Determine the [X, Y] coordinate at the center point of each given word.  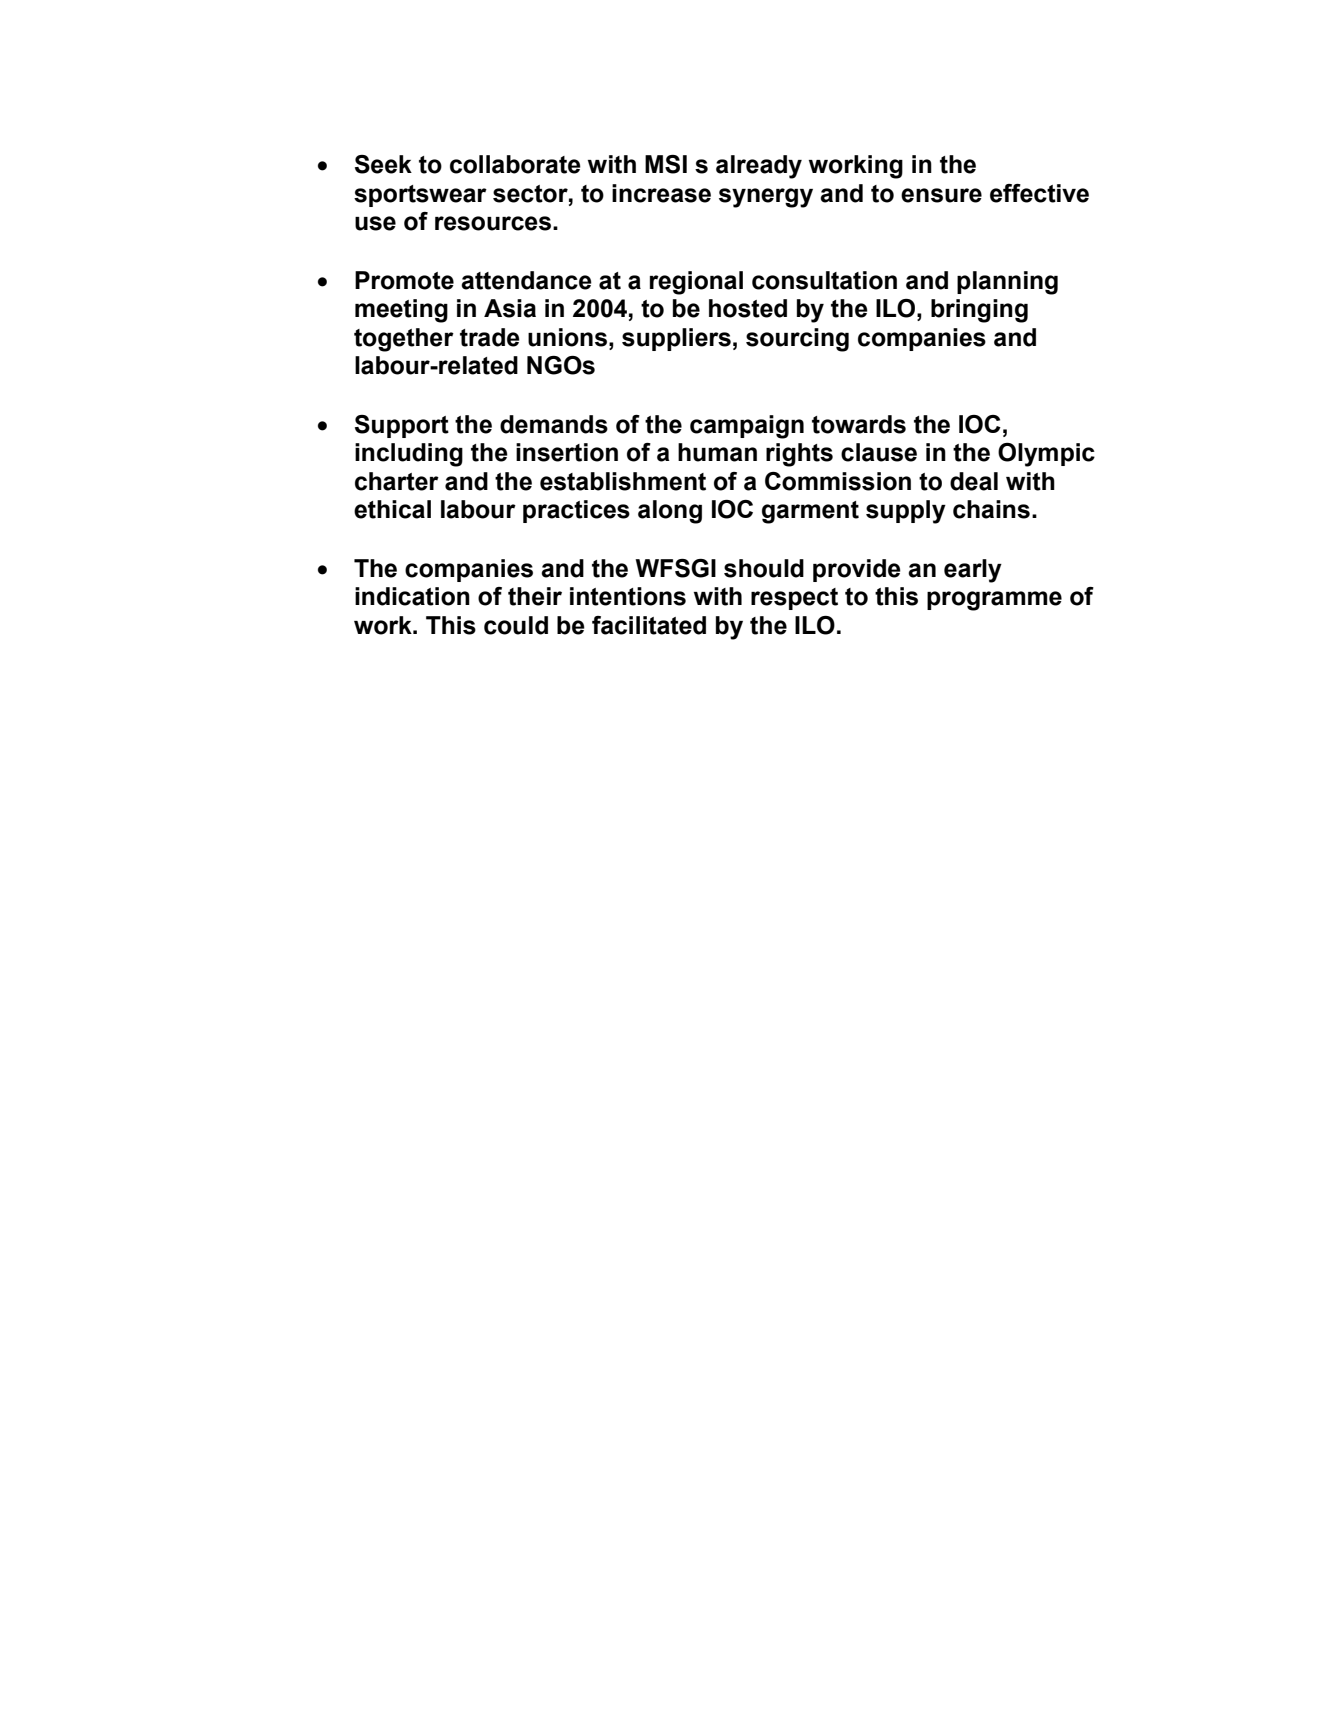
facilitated [649, 625]
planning [1007, 283]
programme [994, 601]
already [759, 167]
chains [991, 509]
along [670, 512]
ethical [392, 509]
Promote [404, 280]
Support [402, 426]
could [516, 625]
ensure [941, 195]
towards [859, 424]
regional [696, 283]
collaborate [515, 164]
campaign [747, 427]
